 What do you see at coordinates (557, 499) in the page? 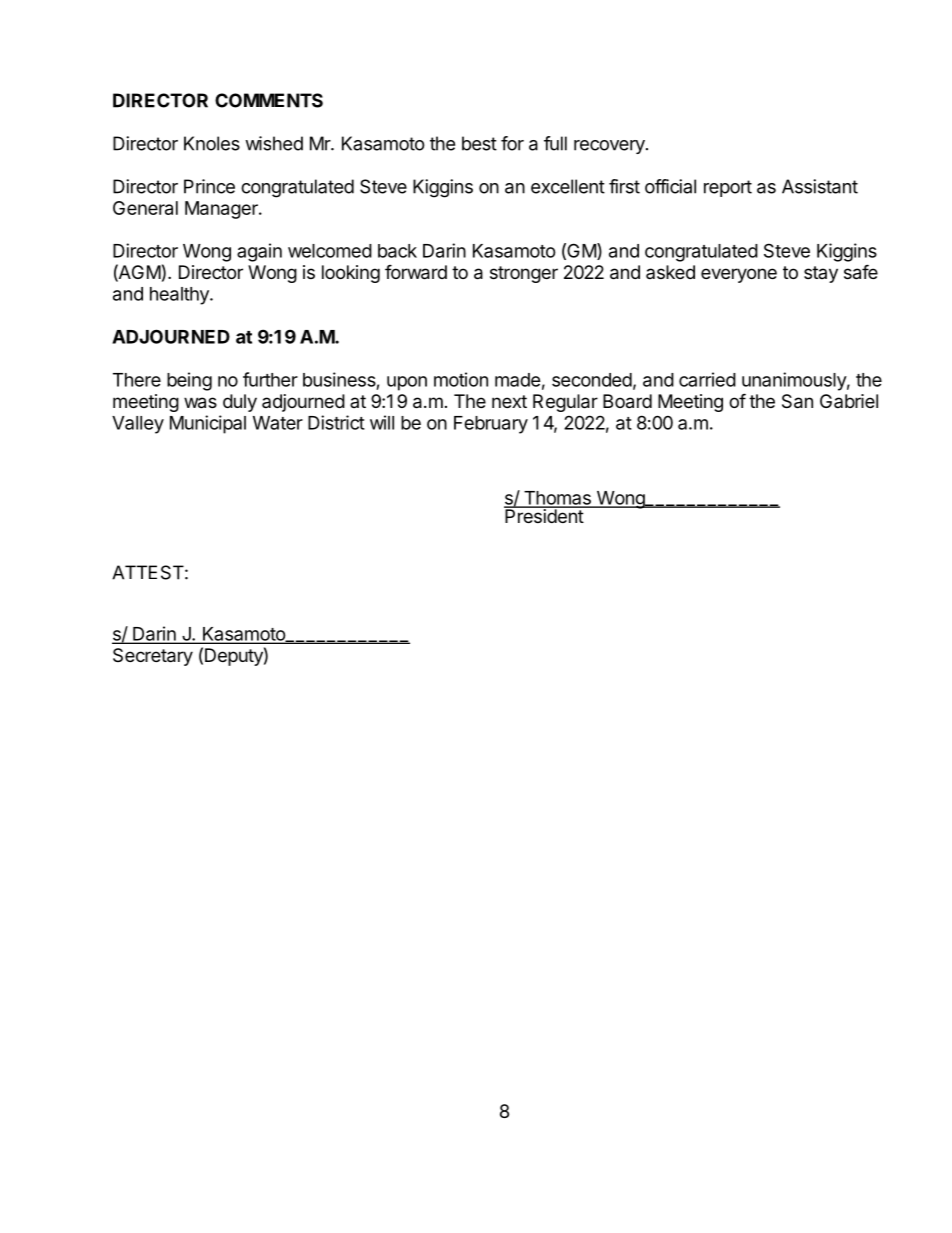
I see `Thomas` at bounding box center [557, 499].
